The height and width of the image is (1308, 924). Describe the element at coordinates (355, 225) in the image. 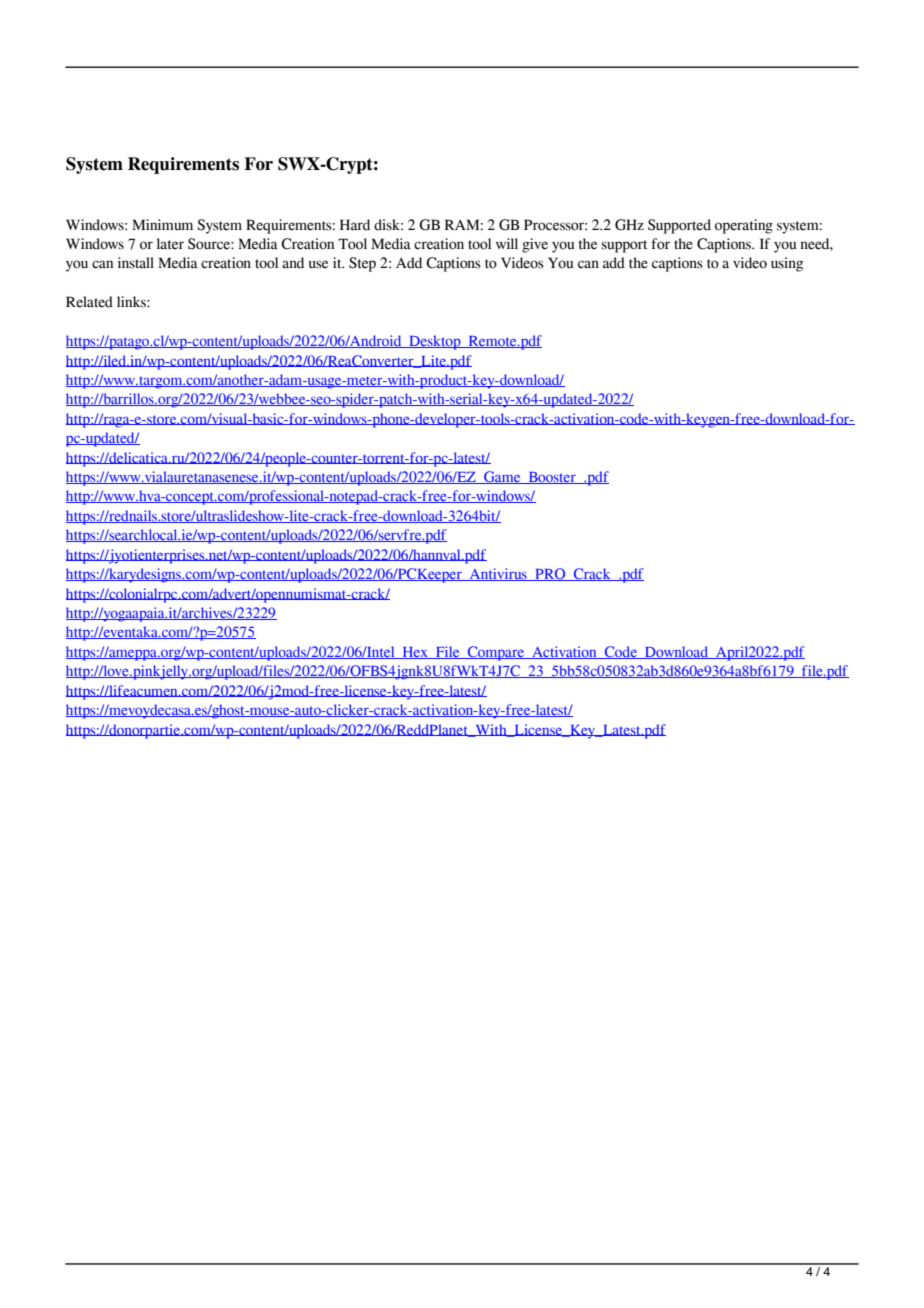

I see `Hard` at that location.
